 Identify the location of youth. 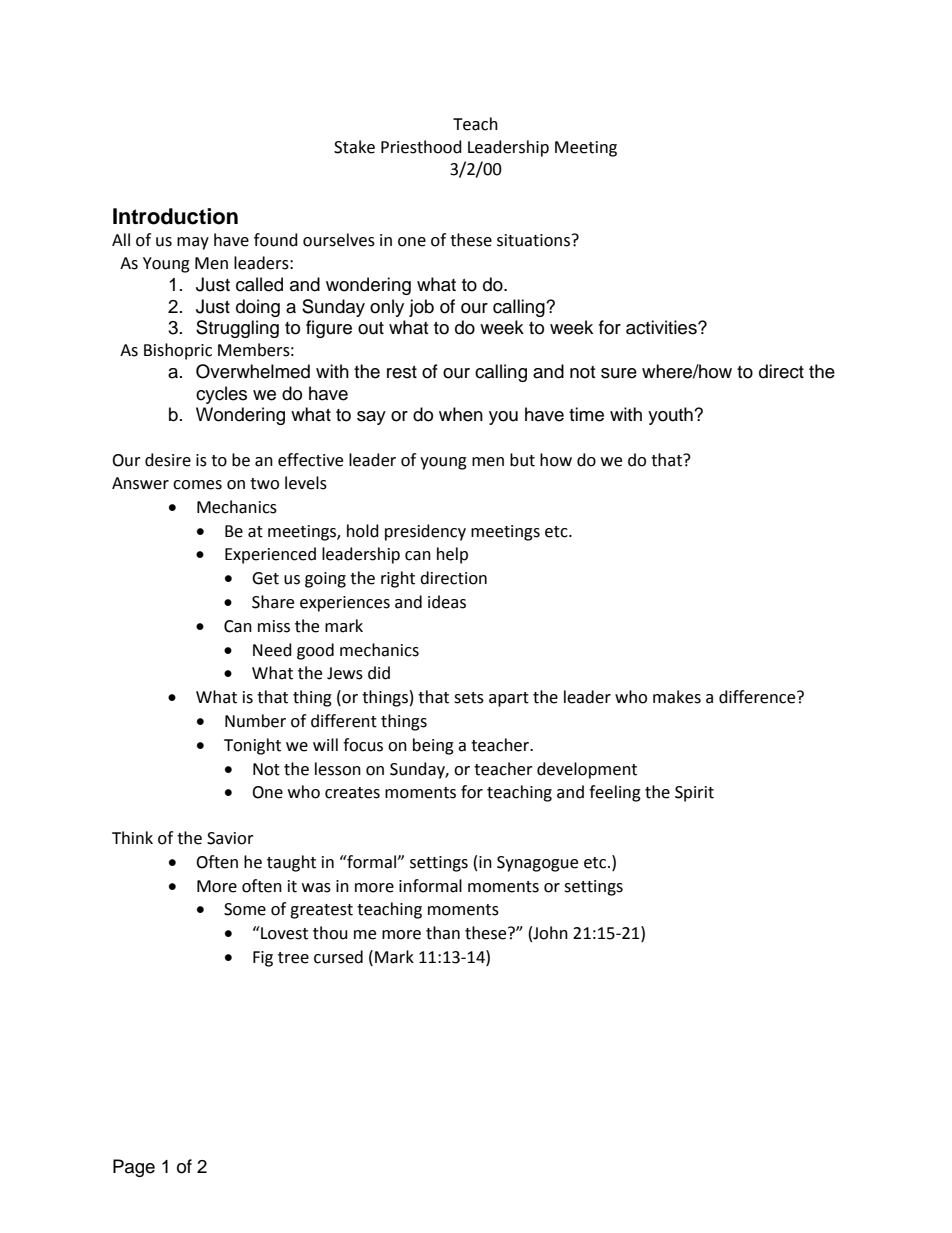
(671, 416).
